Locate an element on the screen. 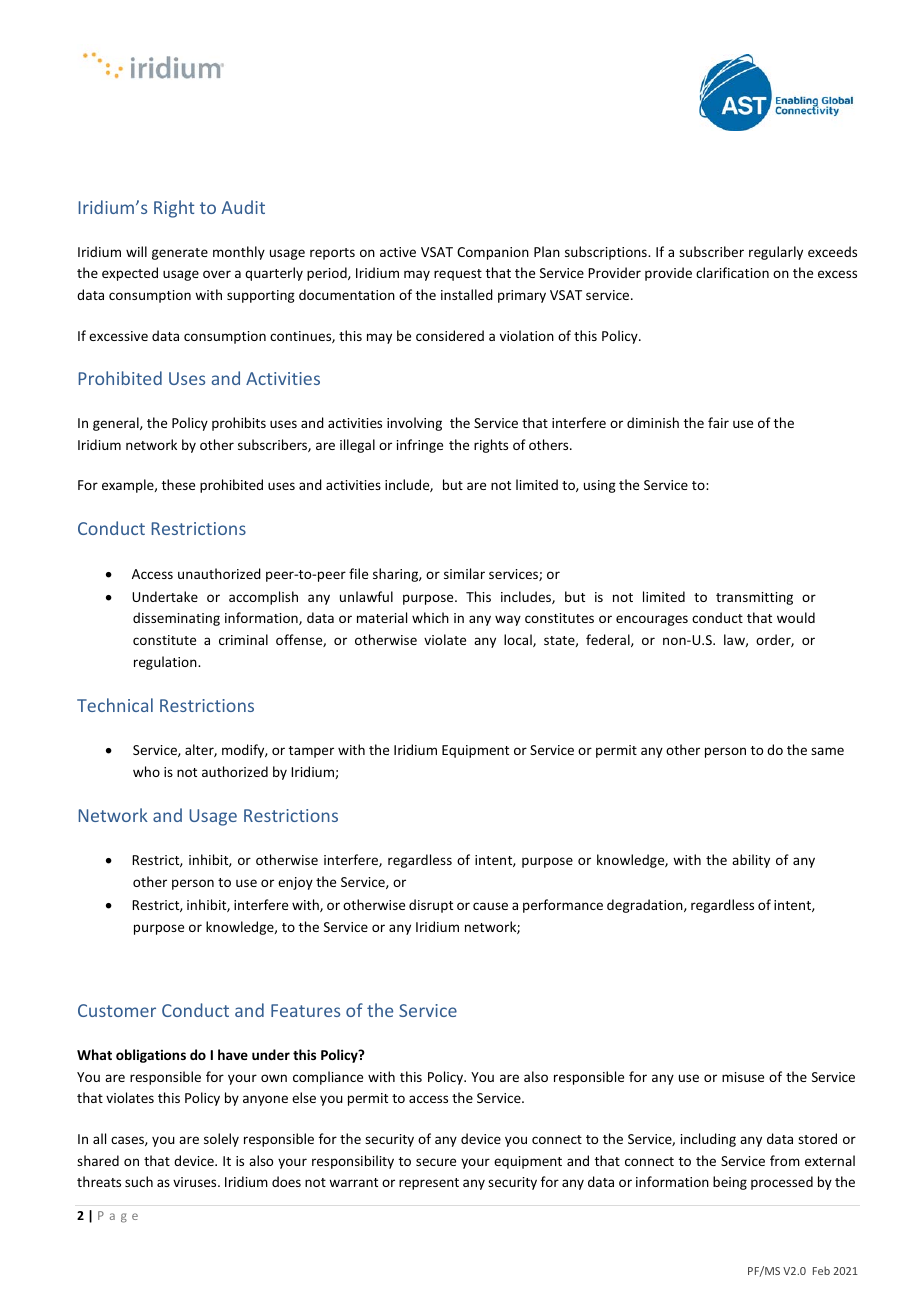  infringe is located at coordinates (420, 446).
